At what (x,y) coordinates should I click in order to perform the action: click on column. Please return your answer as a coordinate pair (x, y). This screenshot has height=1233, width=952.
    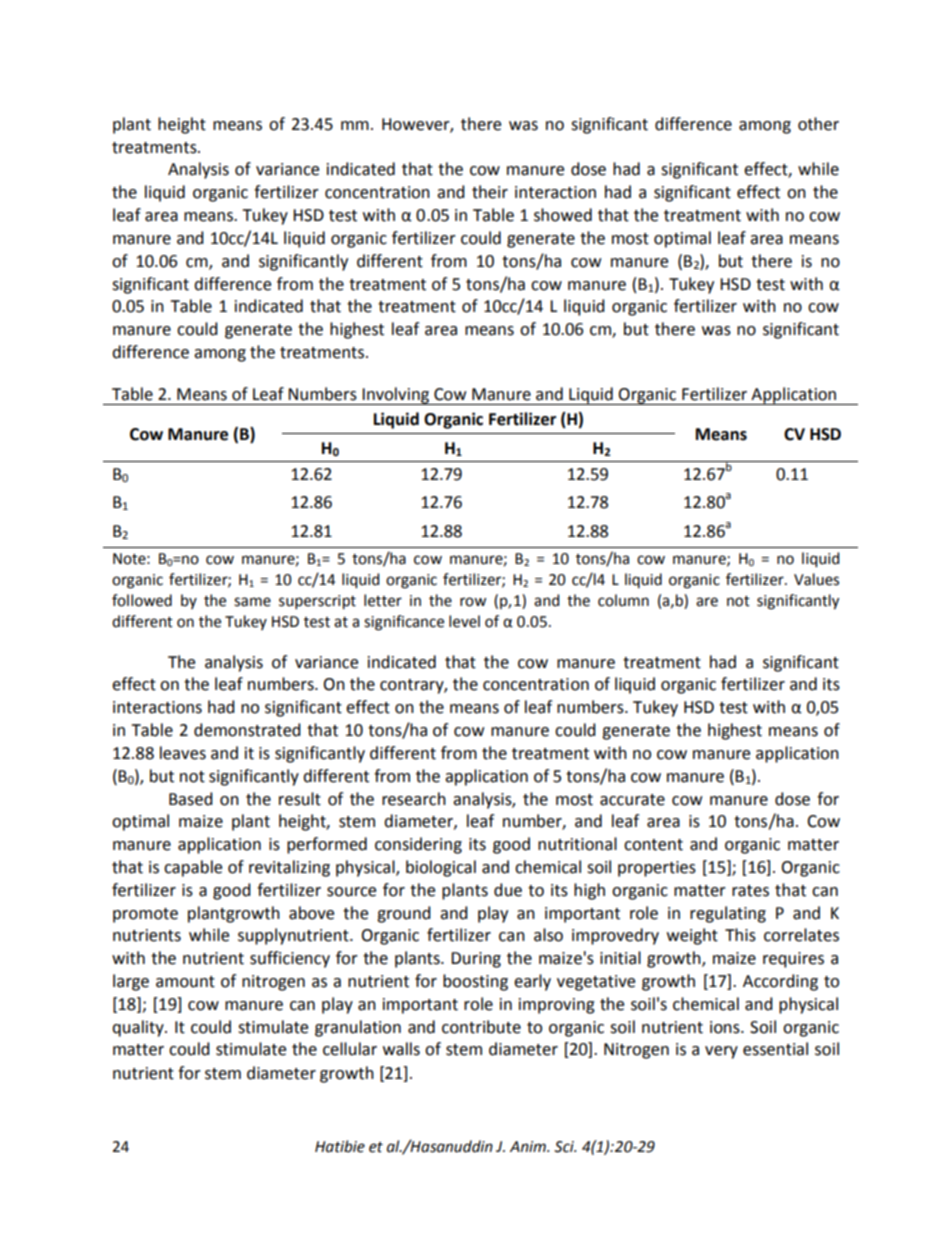
    Looking at the image, I should click on (623, 600).
